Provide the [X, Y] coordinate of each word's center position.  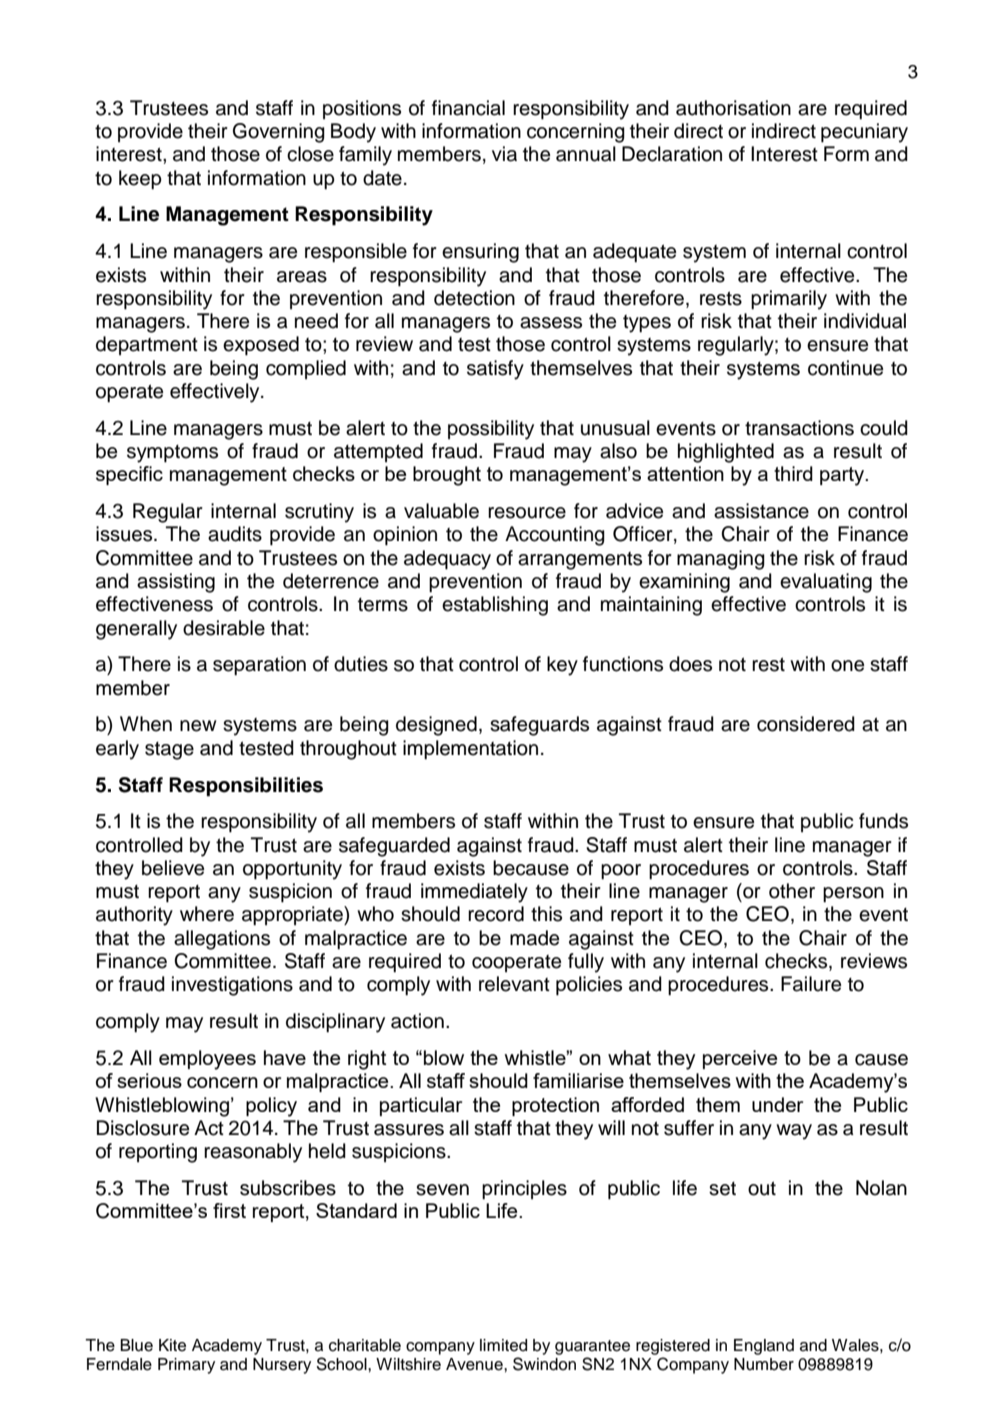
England [764, 1347]
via [504, 154]
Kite [172, 1345]
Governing [279, 133]
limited [503, 1345]
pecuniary [864, 133]
